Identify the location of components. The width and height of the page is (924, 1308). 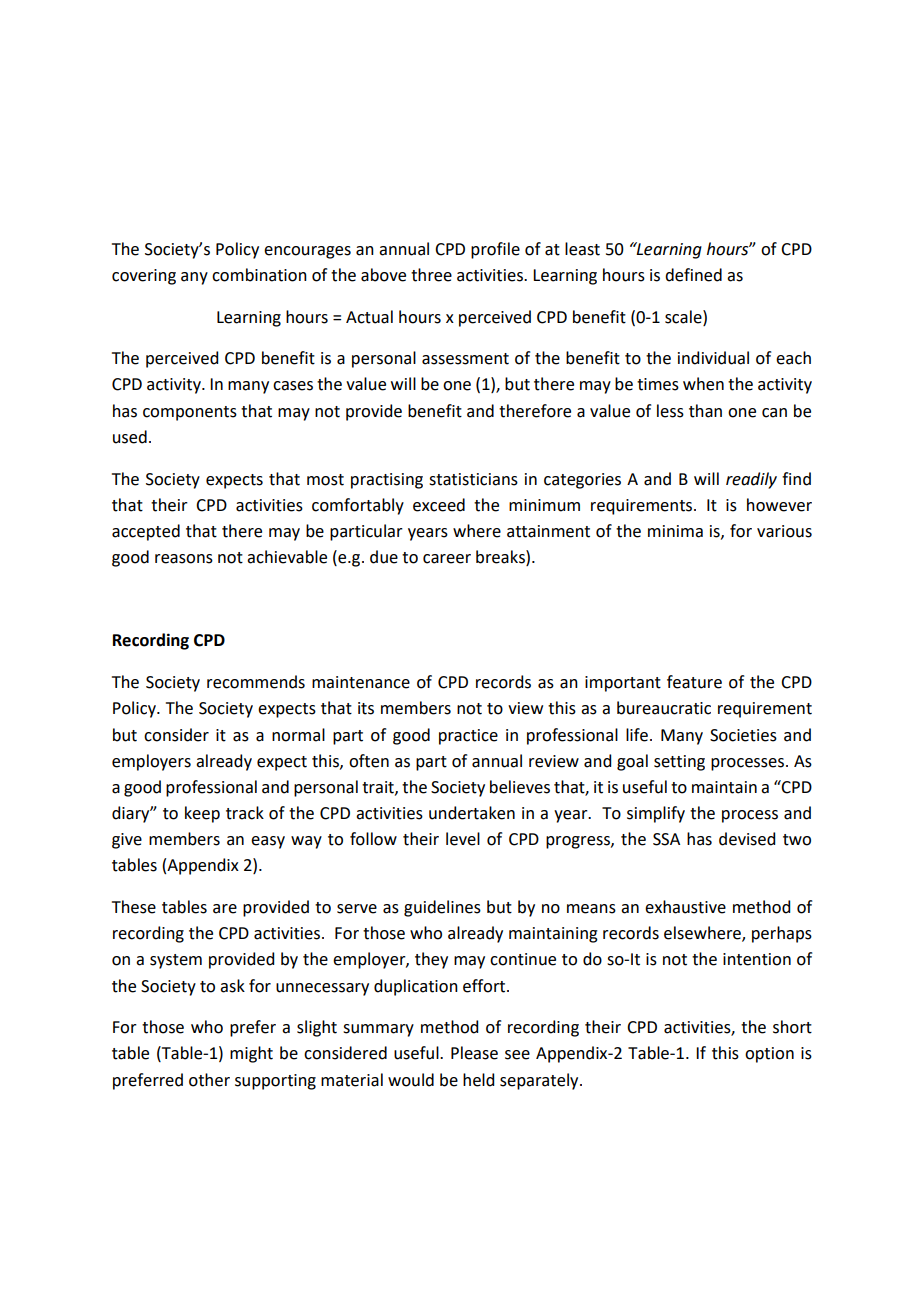
(190, 413).
